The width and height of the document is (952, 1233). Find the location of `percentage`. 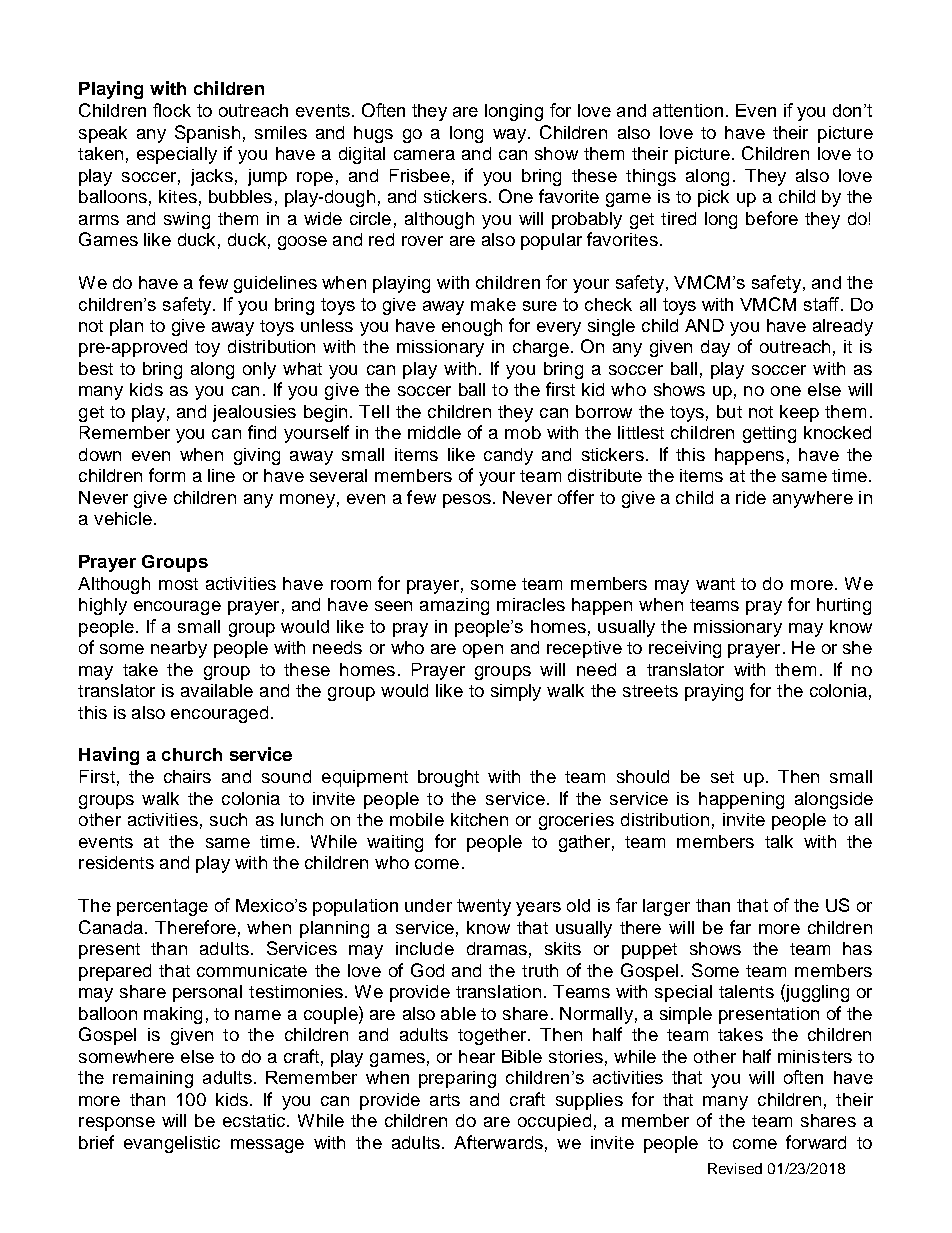

percentage is located at coordinates (162, 907).
